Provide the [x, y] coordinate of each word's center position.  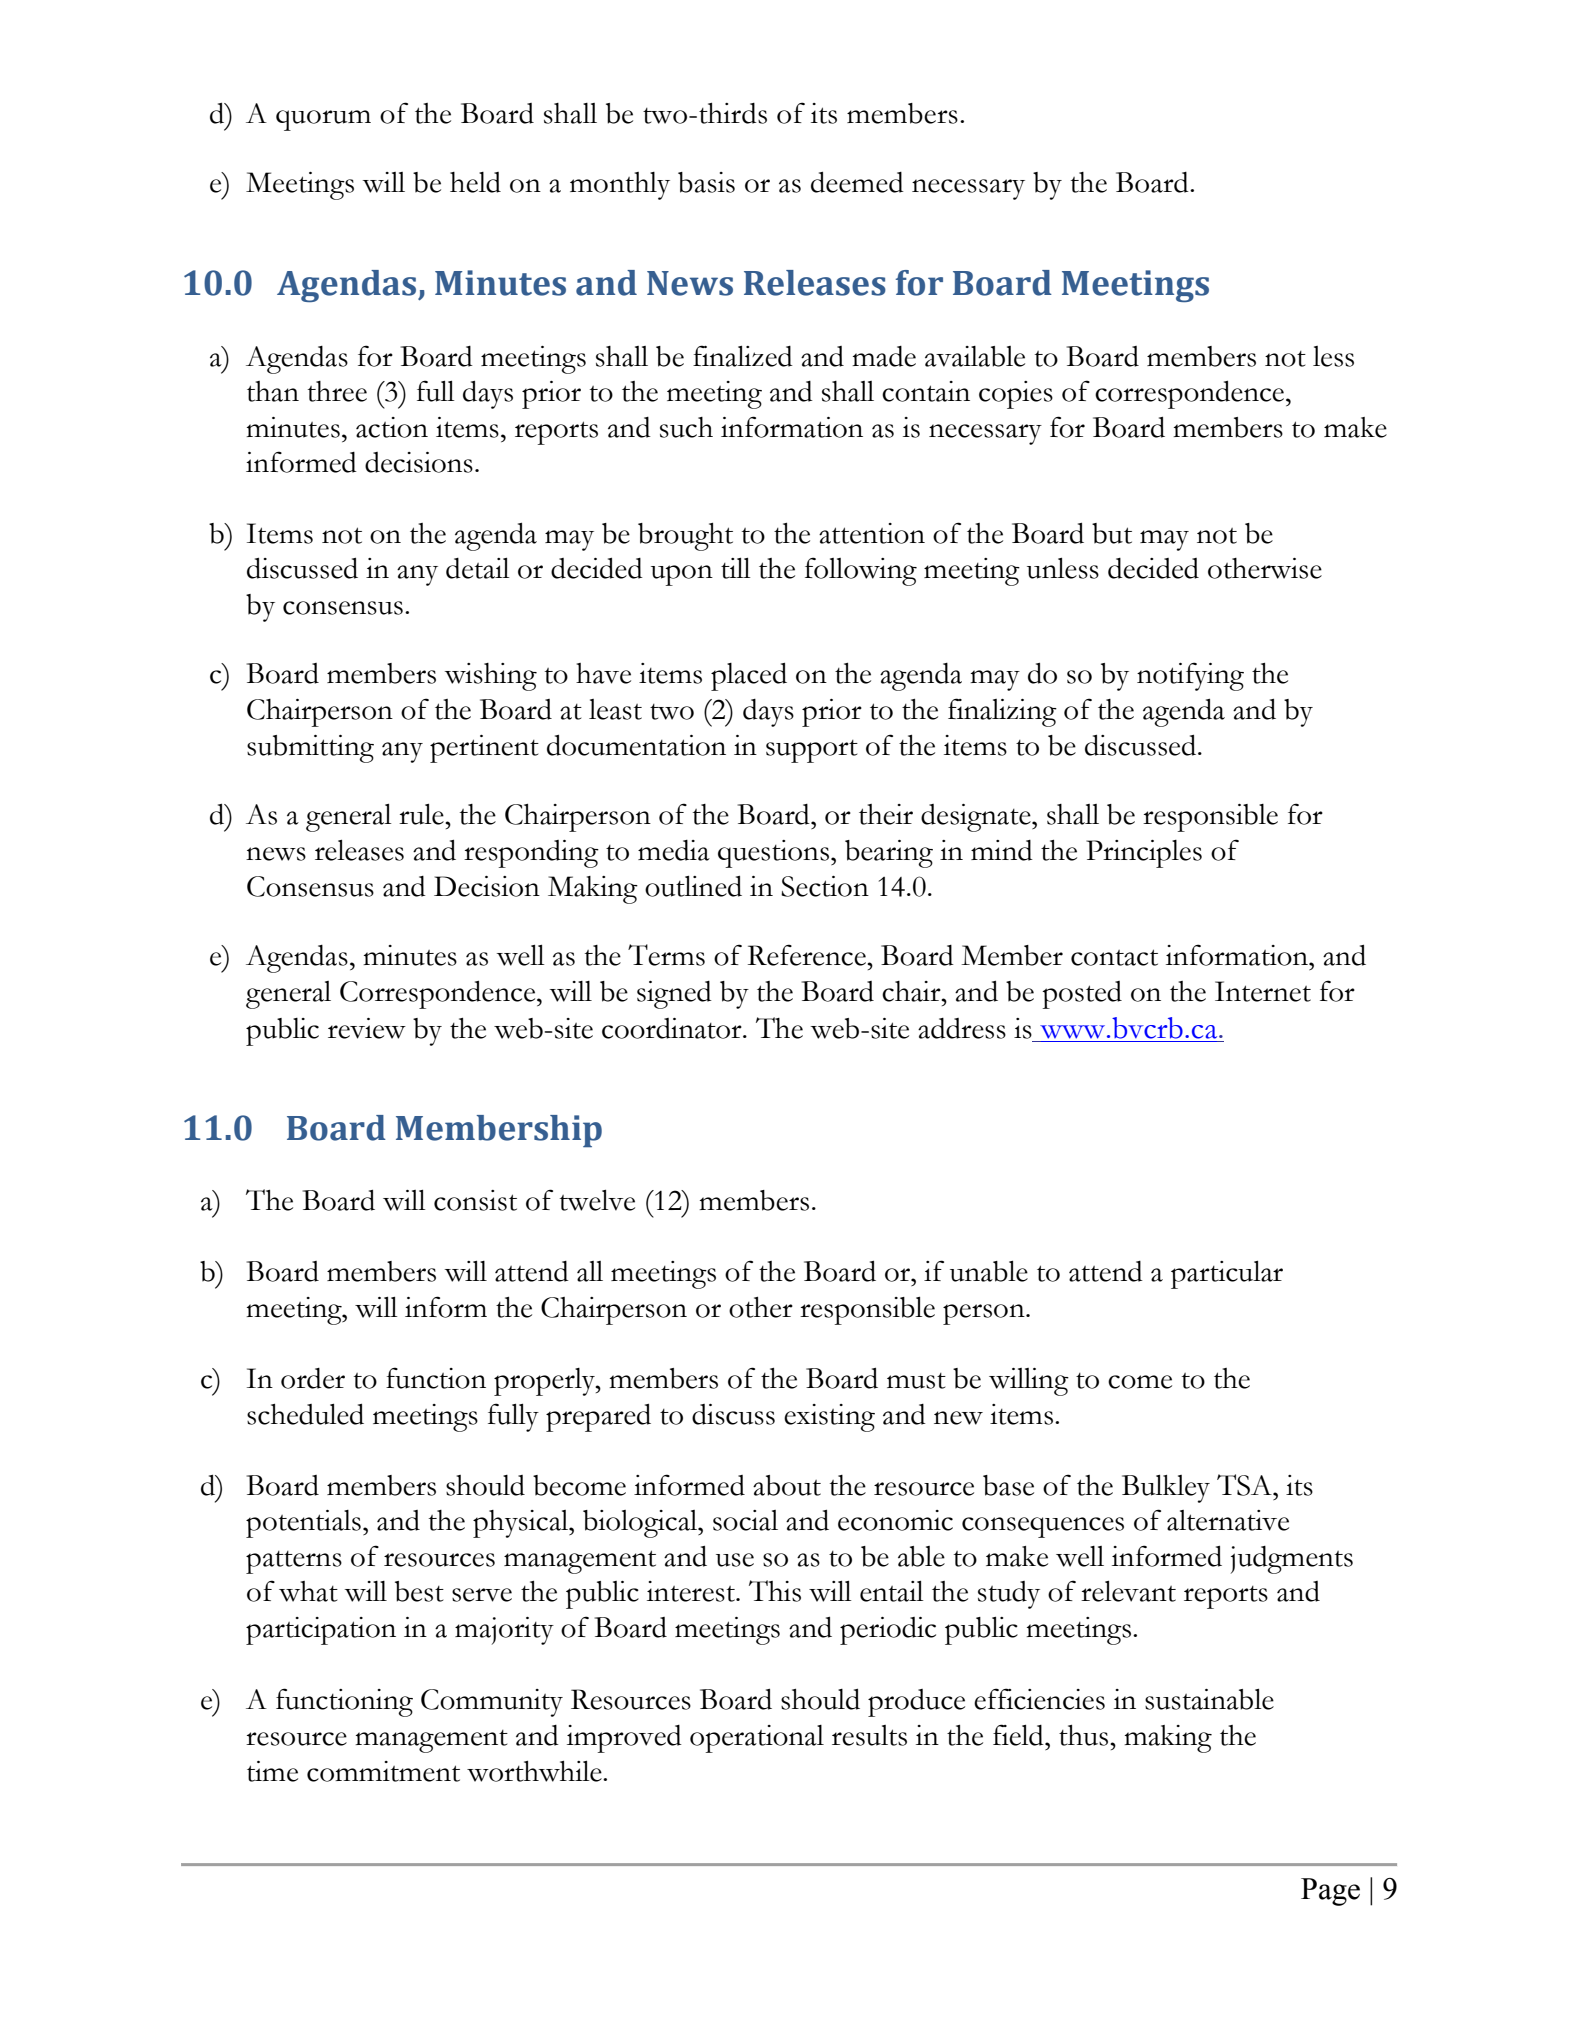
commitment [383, 1771]
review [367, 1028]
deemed [857, 182]
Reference [808, 955]
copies [1016, 395]
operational [757, 1739]
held [475, 182]
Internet [1263, 991]
